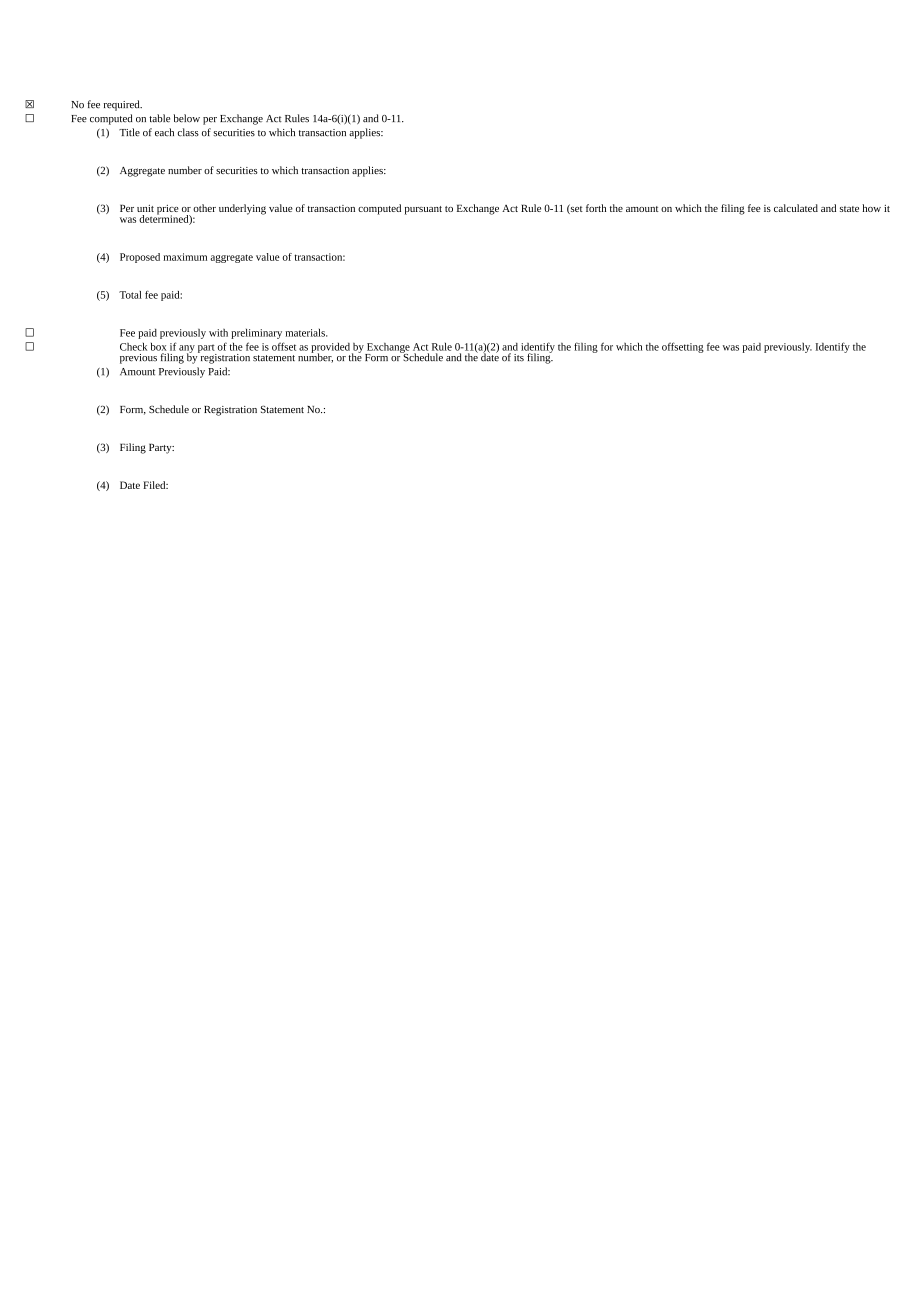 The image size is (924, 1308). Describe the element at coordinates (188, 132) in the page. I see `class` at that location.
